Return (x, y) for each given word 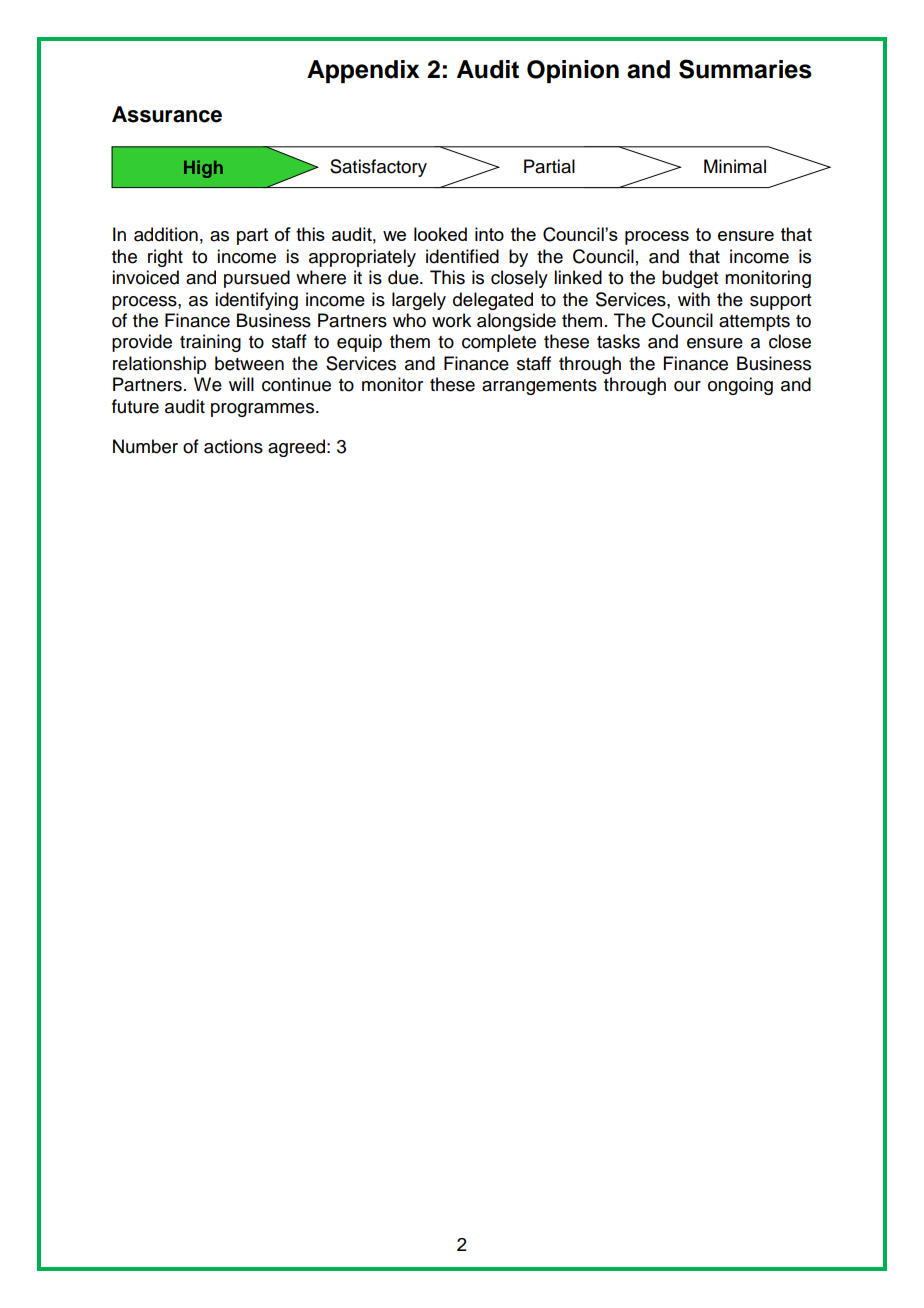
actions (233, 446)
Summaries (745, 69)
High (203, 169)
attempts (754, 323)
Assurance (167, 114)
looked (440, 234)
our (687, 386)
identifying (256, 301)
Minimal (735, 166)
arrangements (539, 387)
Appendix (363, 71)
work (451, 320)
